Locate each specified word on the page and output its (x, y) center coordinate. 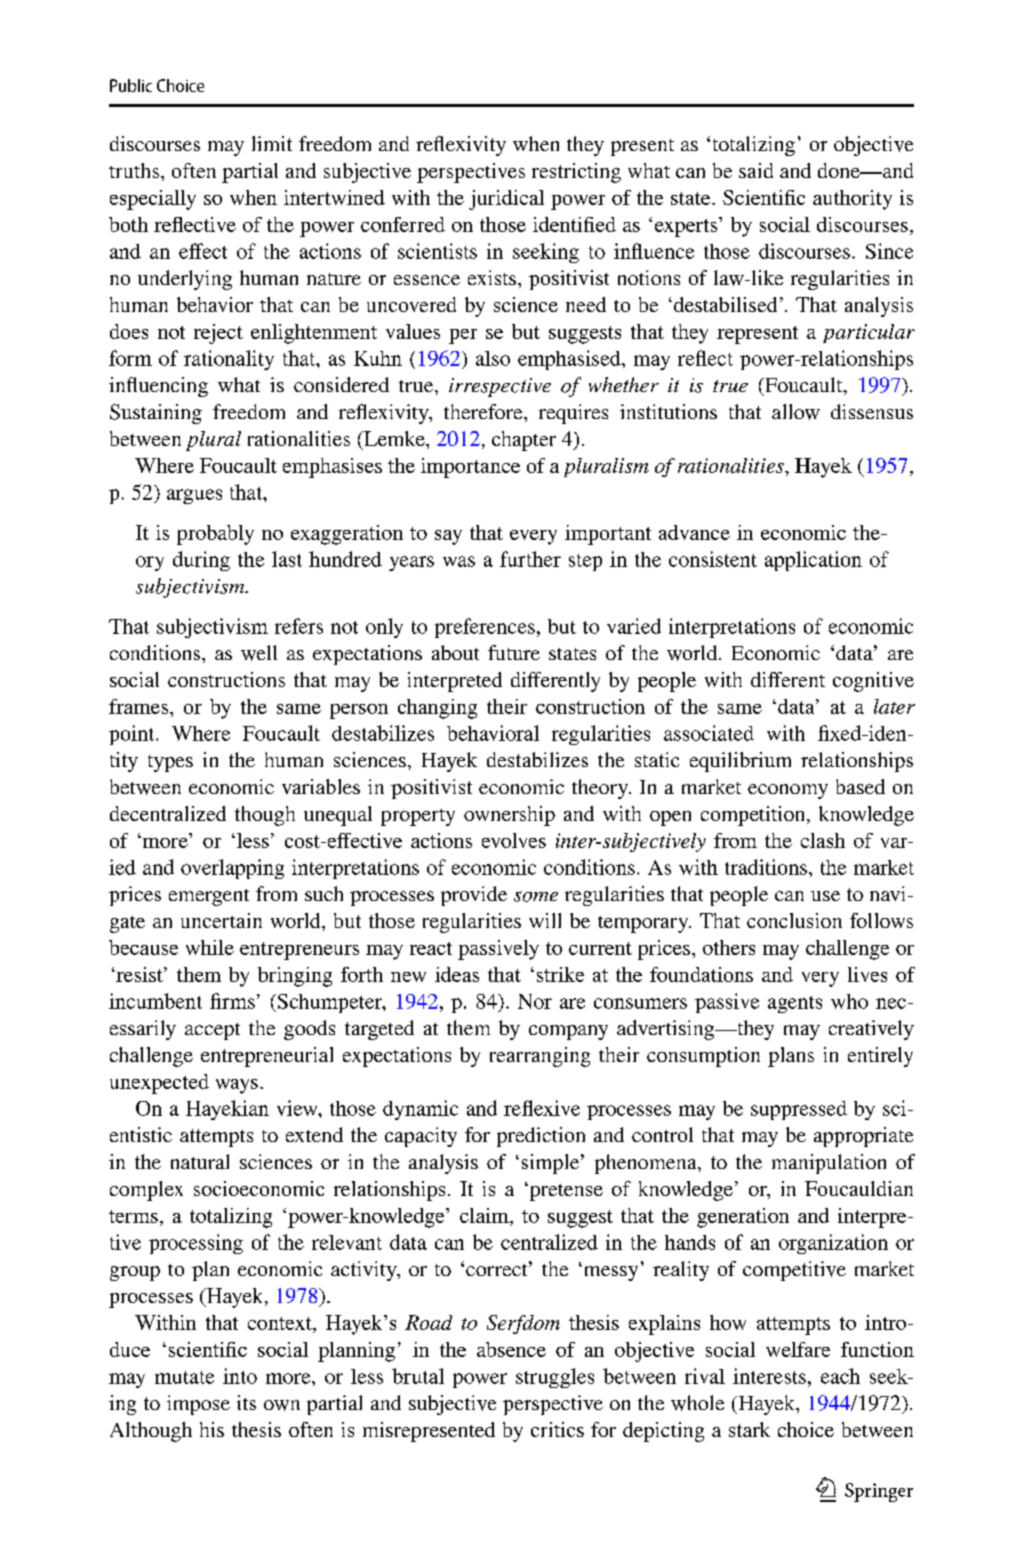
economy (788, 791)
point (133, 735)
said (756, 170)
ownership (509, 816)
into (240, 1376)
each (840, 1376)
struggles (555, 1378)
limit (272, 143)
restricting (576, 173)
